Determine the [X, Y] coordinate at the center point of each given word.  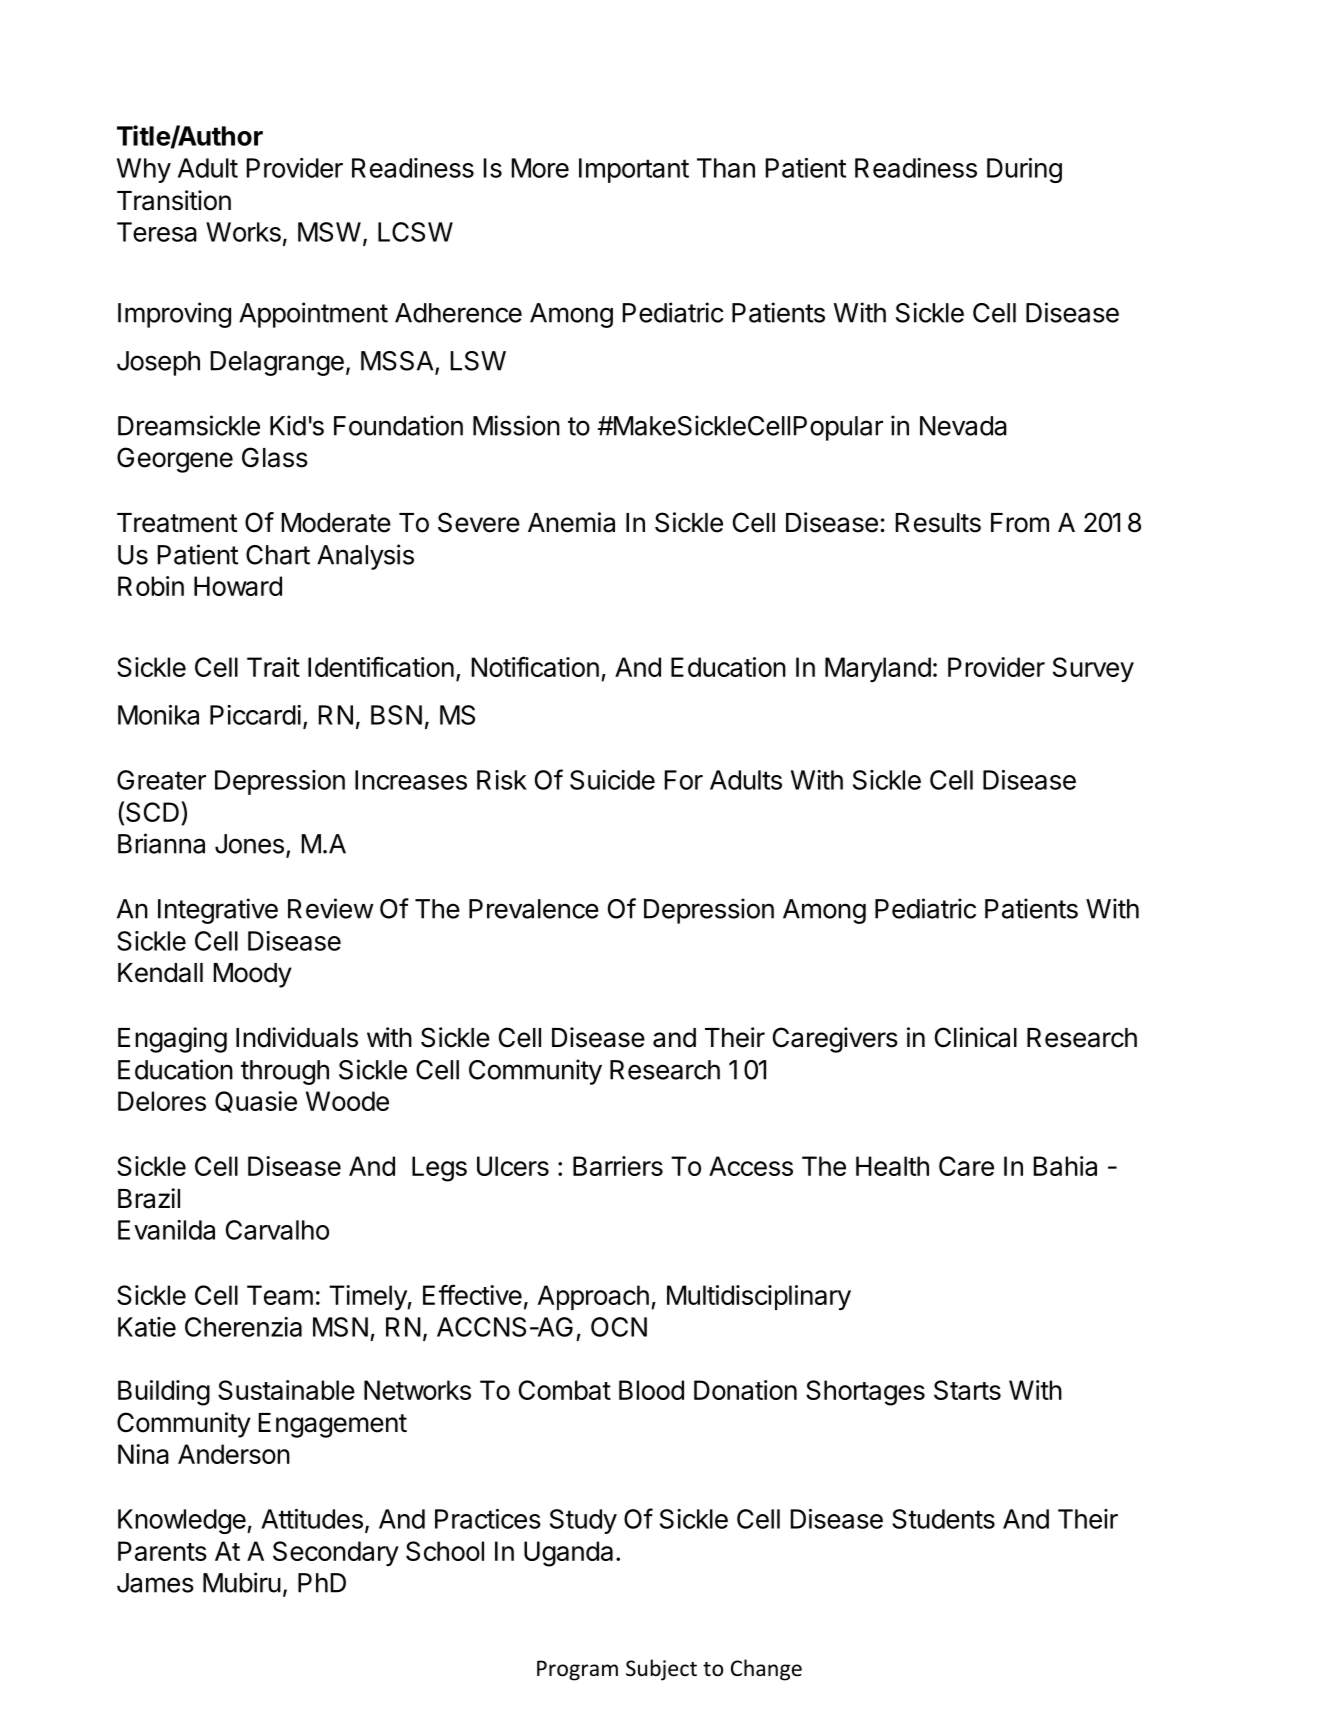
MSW [329, 232]
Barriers [618, 1166]
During [1024, 170]
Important [634, 170]
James [155, 1583]
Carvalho [277, 1230]
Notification [535, 666]
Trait [273, 667]
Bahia [1065, 1166]
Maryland [878, 669]
